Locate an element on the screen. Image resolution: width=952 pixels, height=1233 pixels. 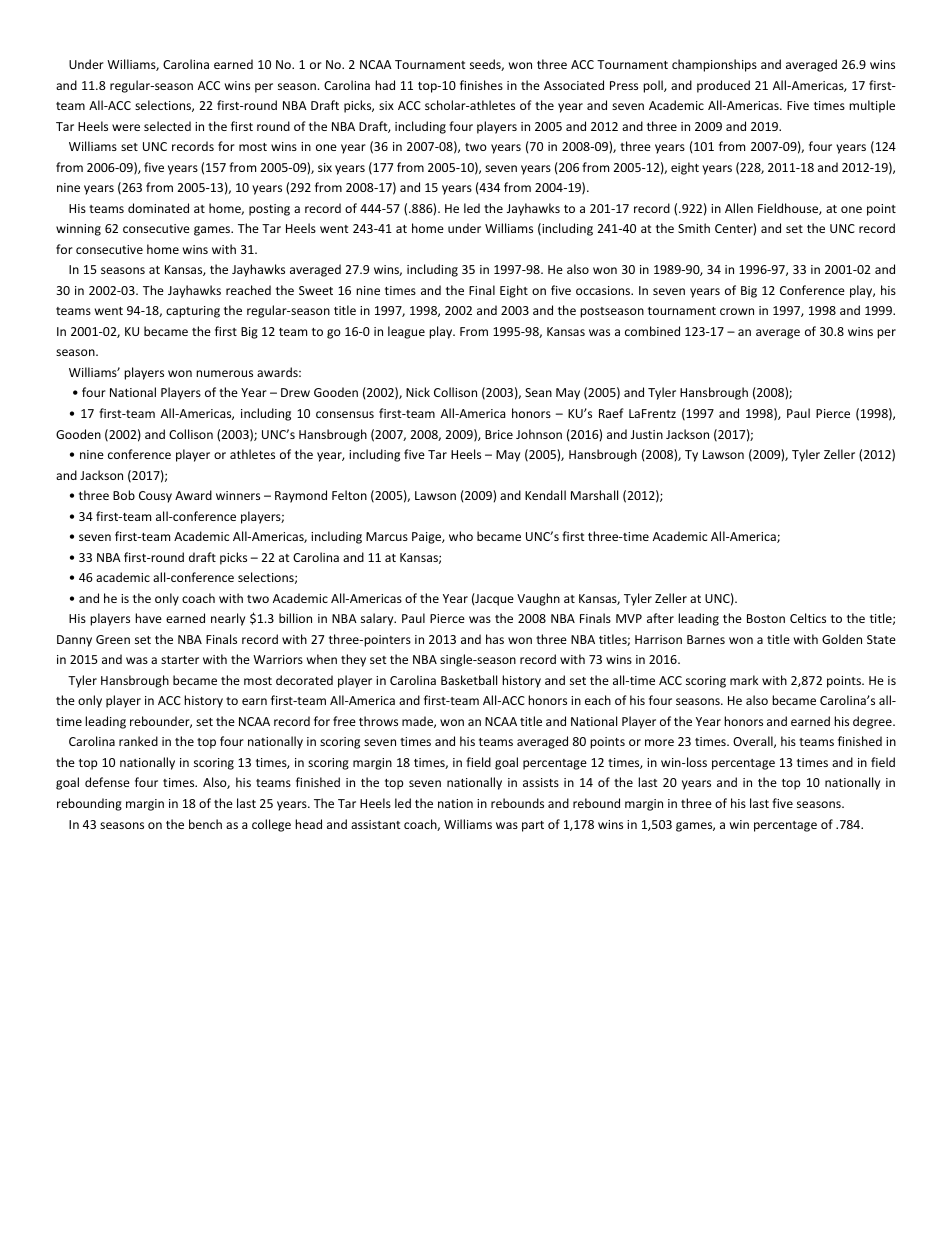
crown is located at coordinates (737, 311).
